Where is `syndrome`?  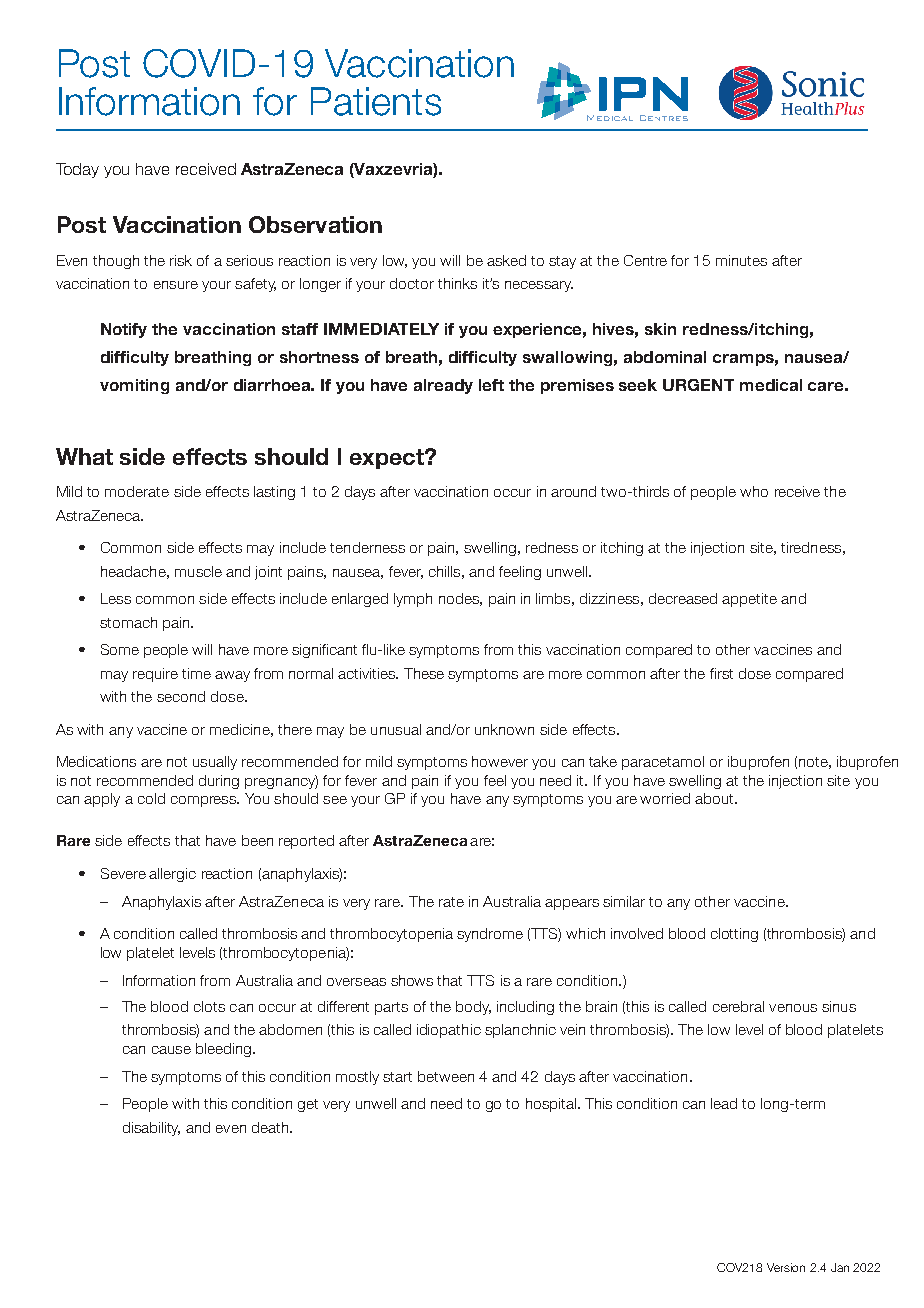
syndrome is located at coordinates (490, 935).
